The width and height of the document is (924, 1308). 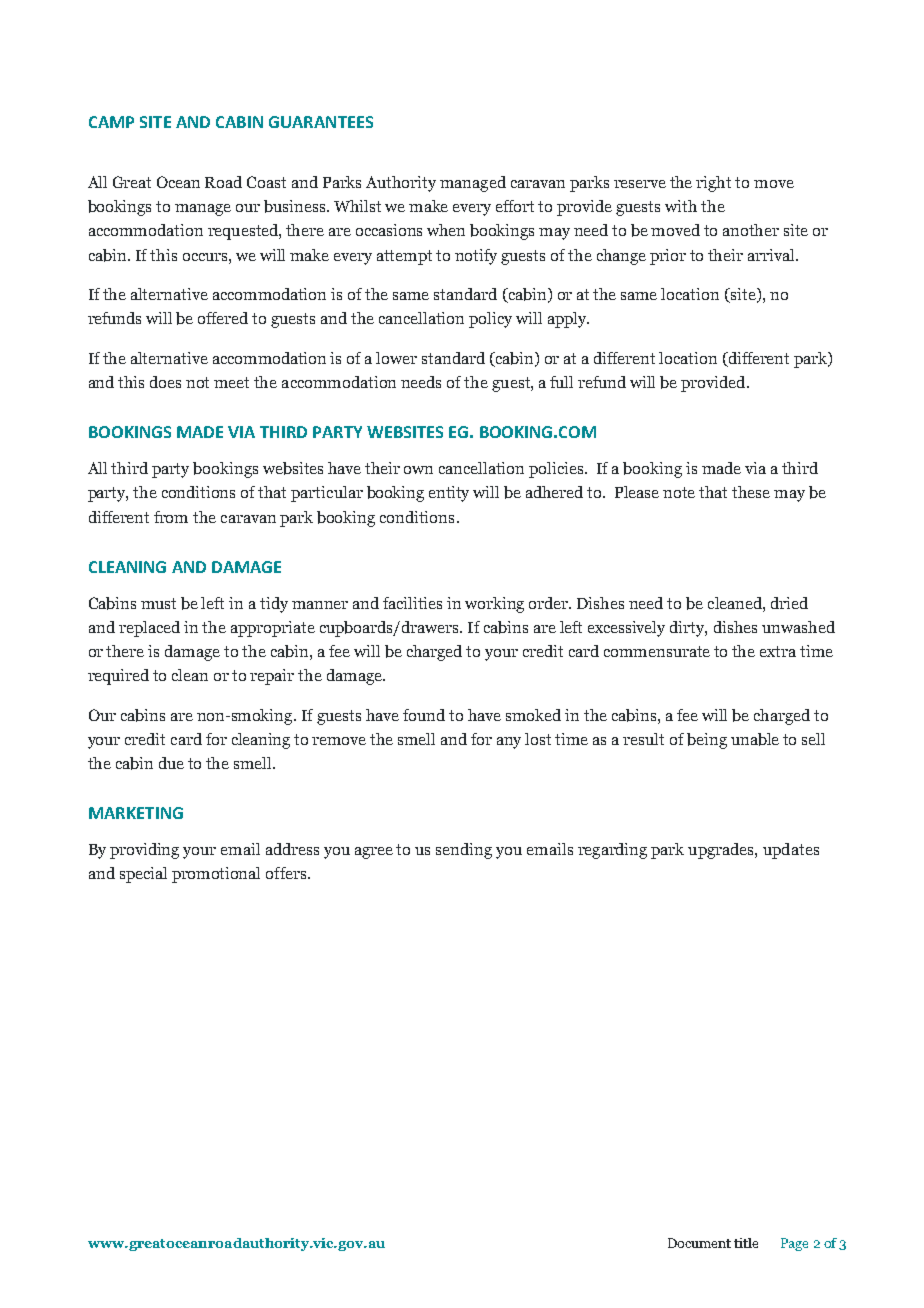 I want to click on does, so click(x=165, y=382).
